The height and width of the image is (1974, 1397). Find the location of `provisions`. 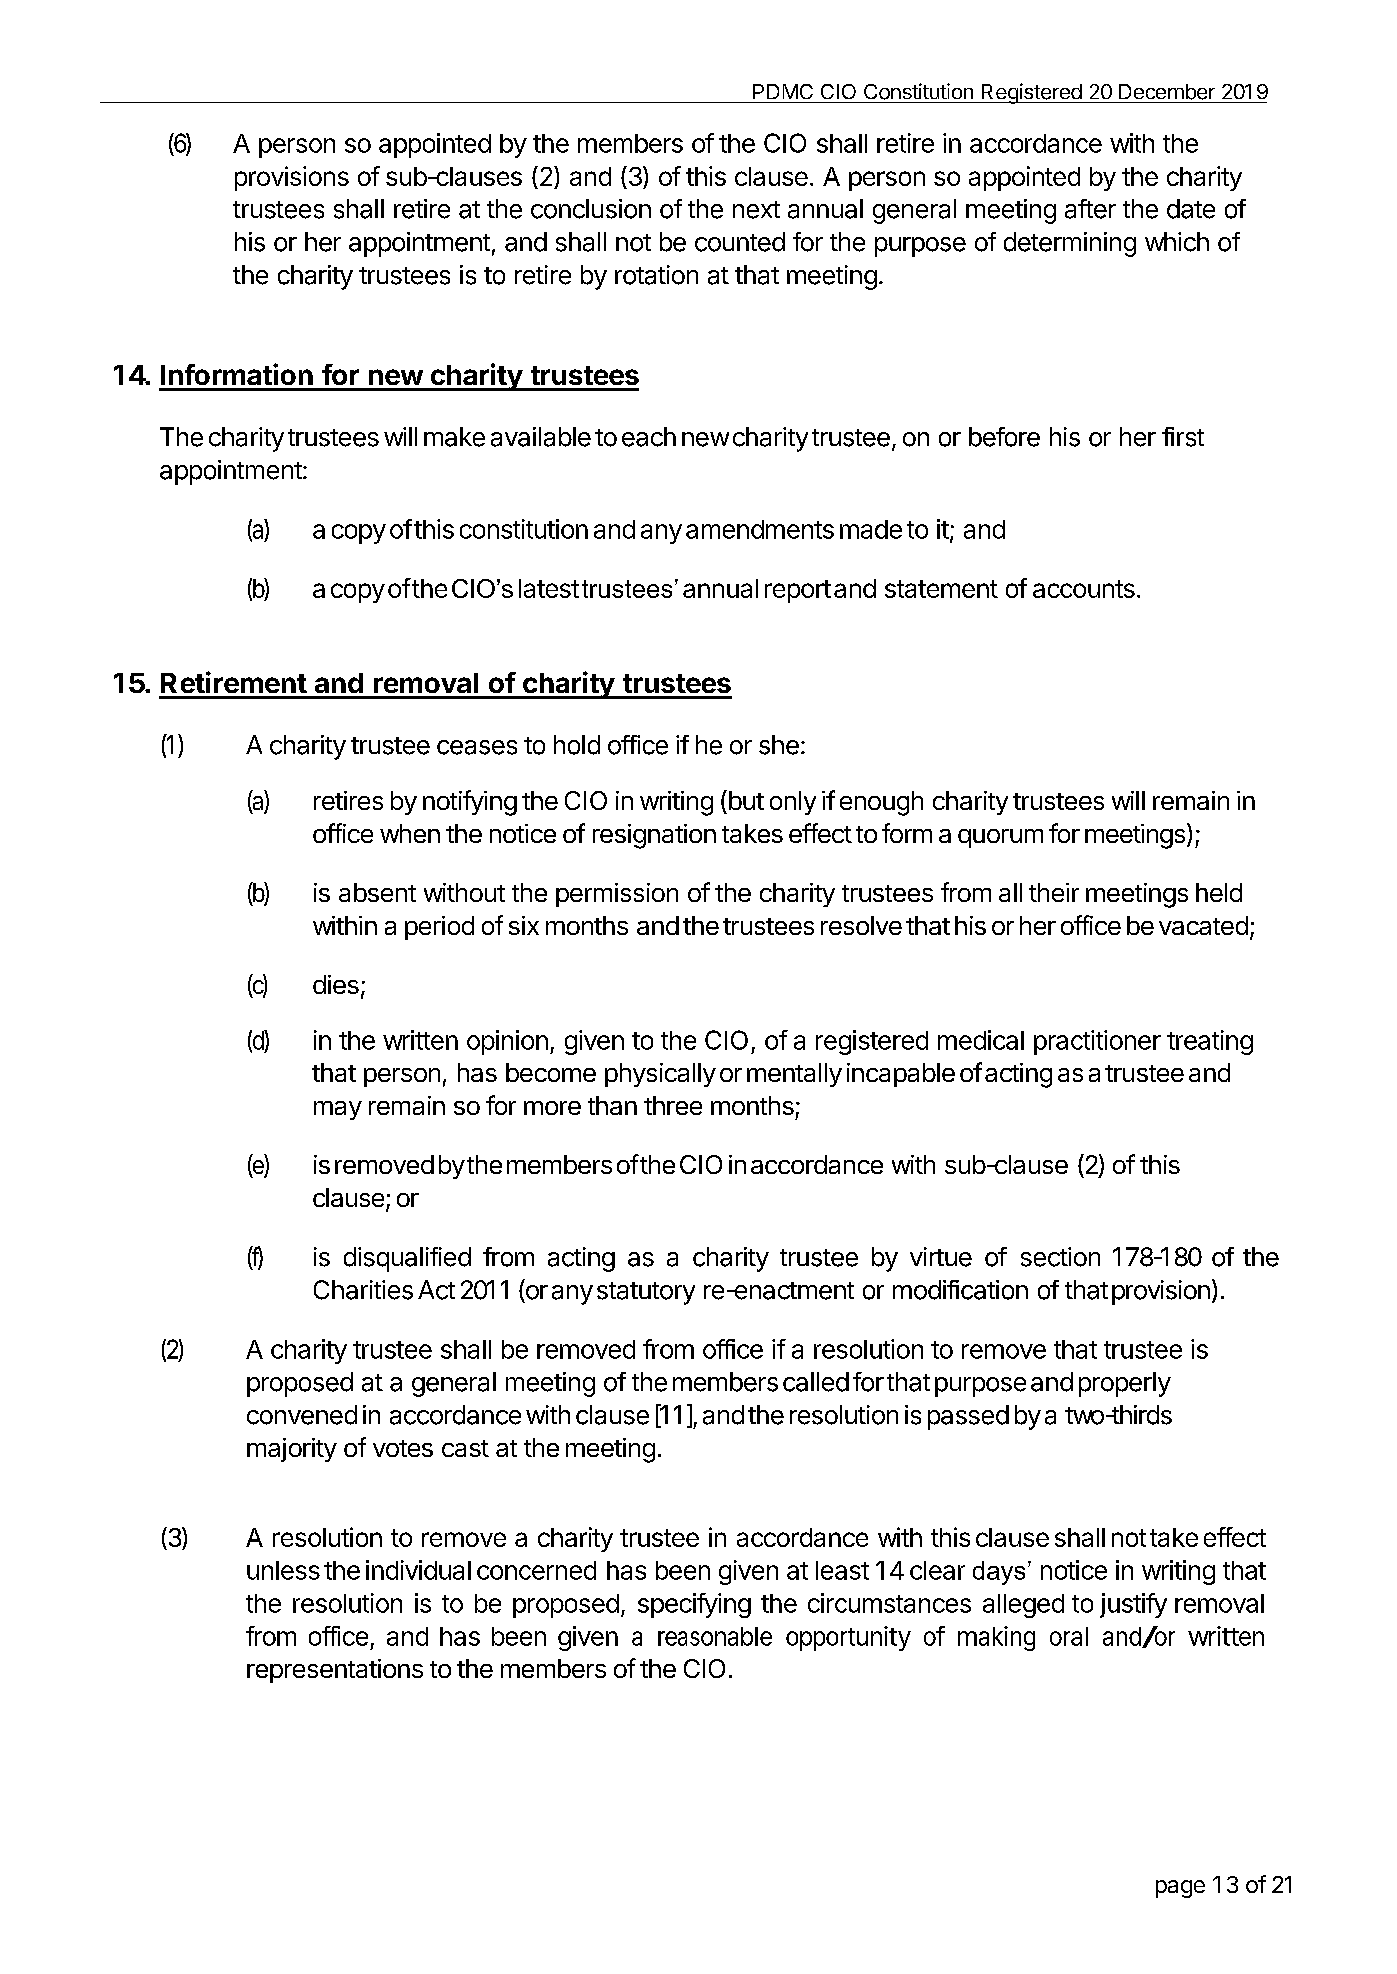

provisions is located at coordinates (292, 178).
